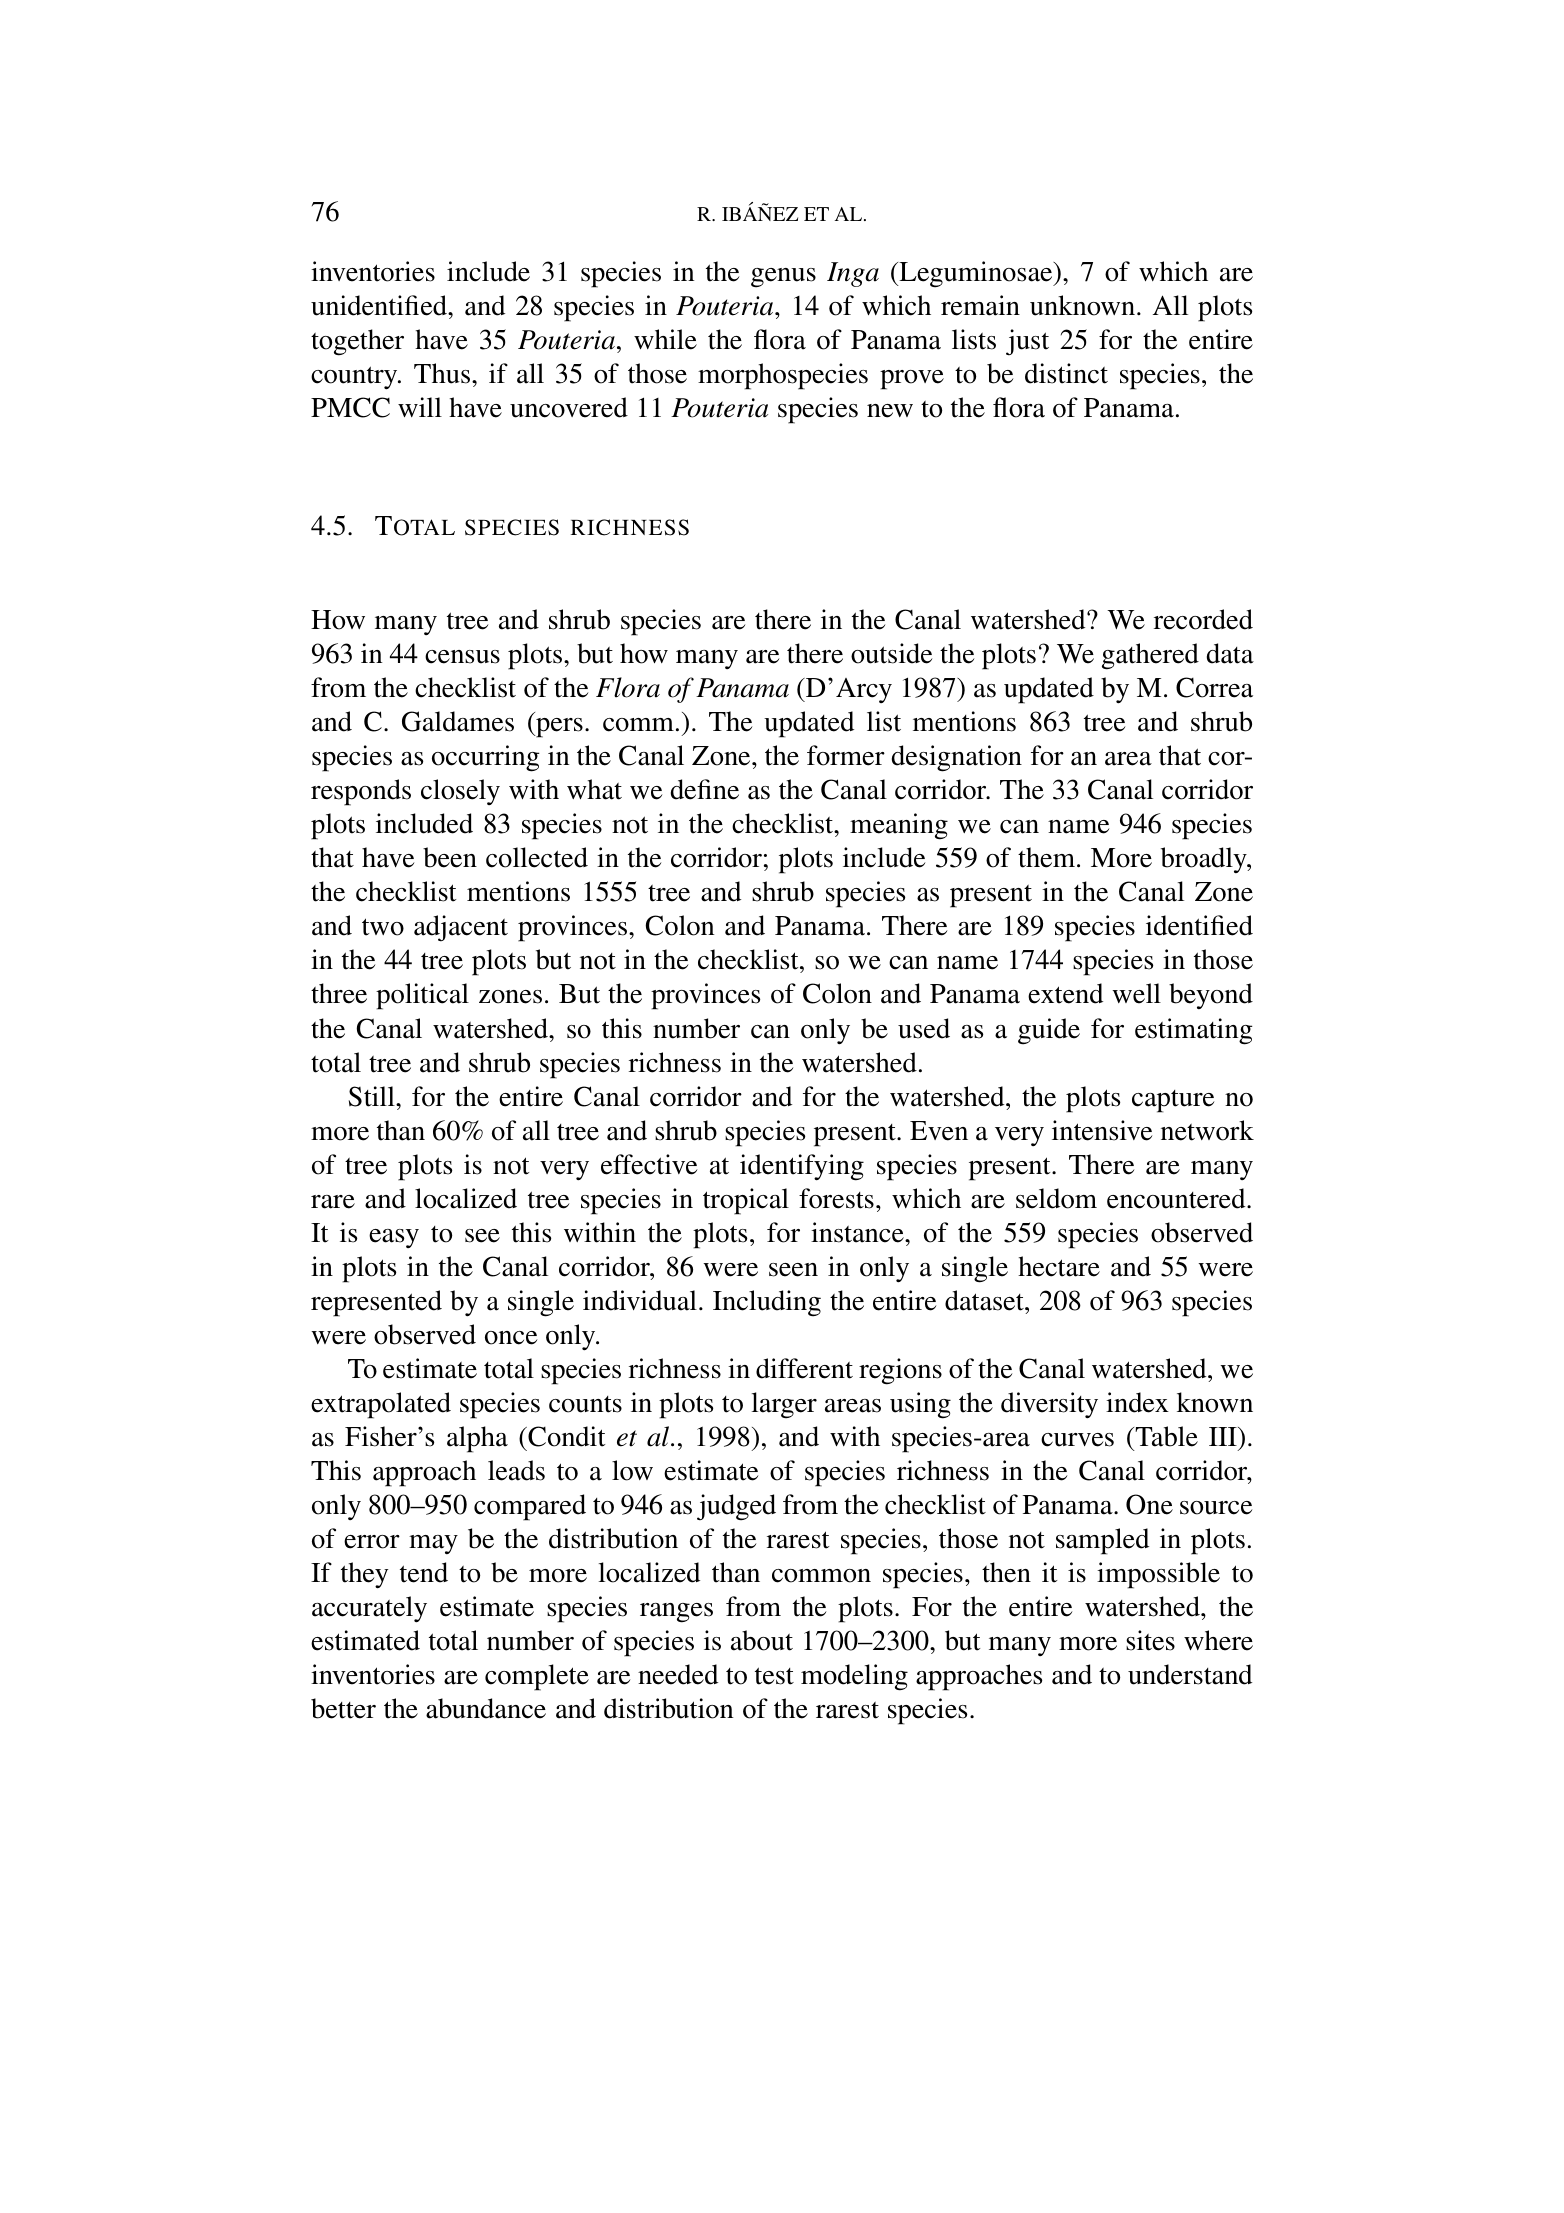 Image resolution: width=1564 pixels, height=2213 pixels. I want to click on well, so click(1136, 993).
